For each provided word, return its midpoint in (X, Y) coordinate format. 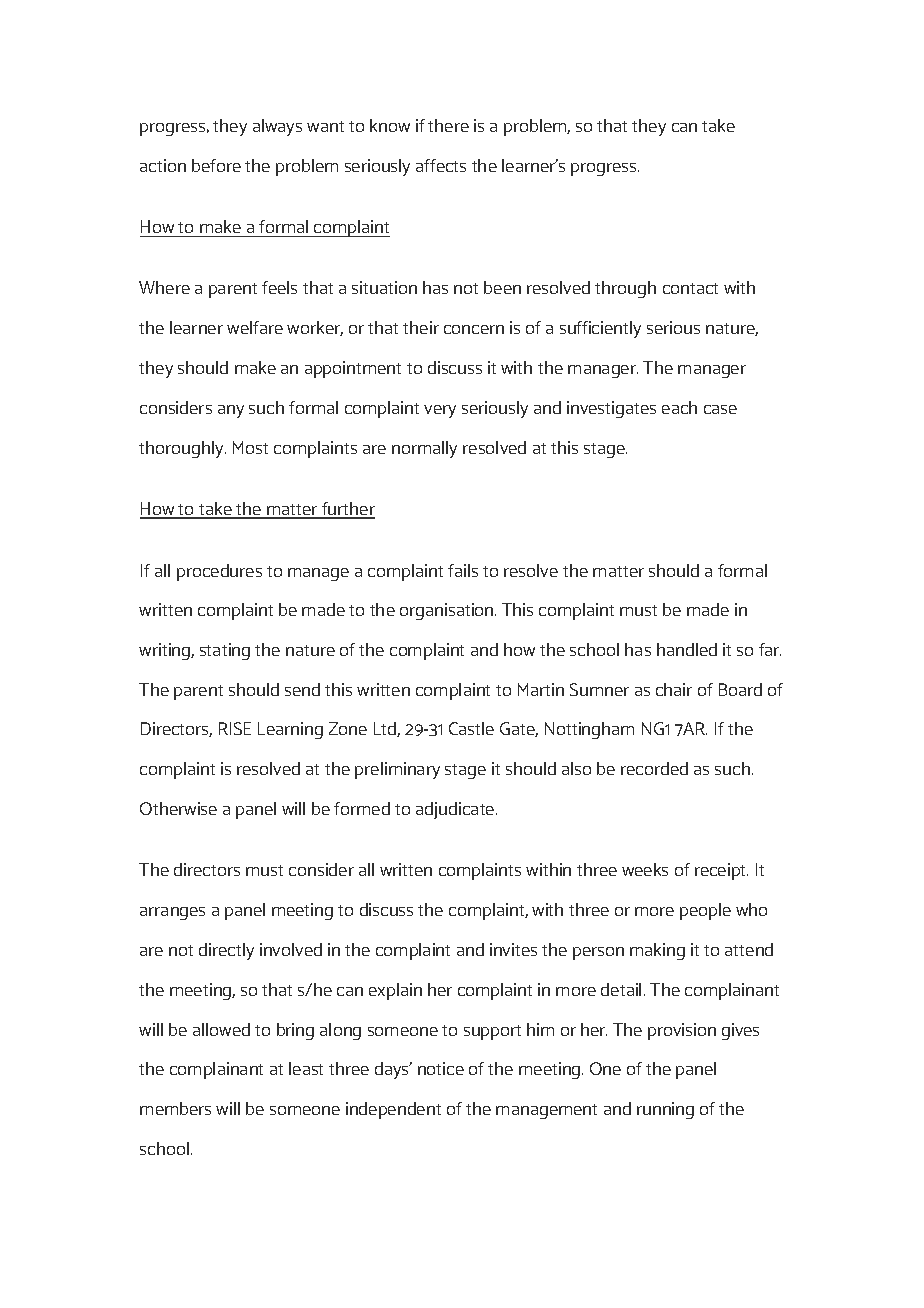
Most (250, 447)
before (216, 165)
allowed (221, 1029)
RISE (235, 728)
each (679, 407)
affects (441, 165)
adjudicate (456, 810)
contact (690, 288)
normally (424, 449)
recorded (654, 768)
